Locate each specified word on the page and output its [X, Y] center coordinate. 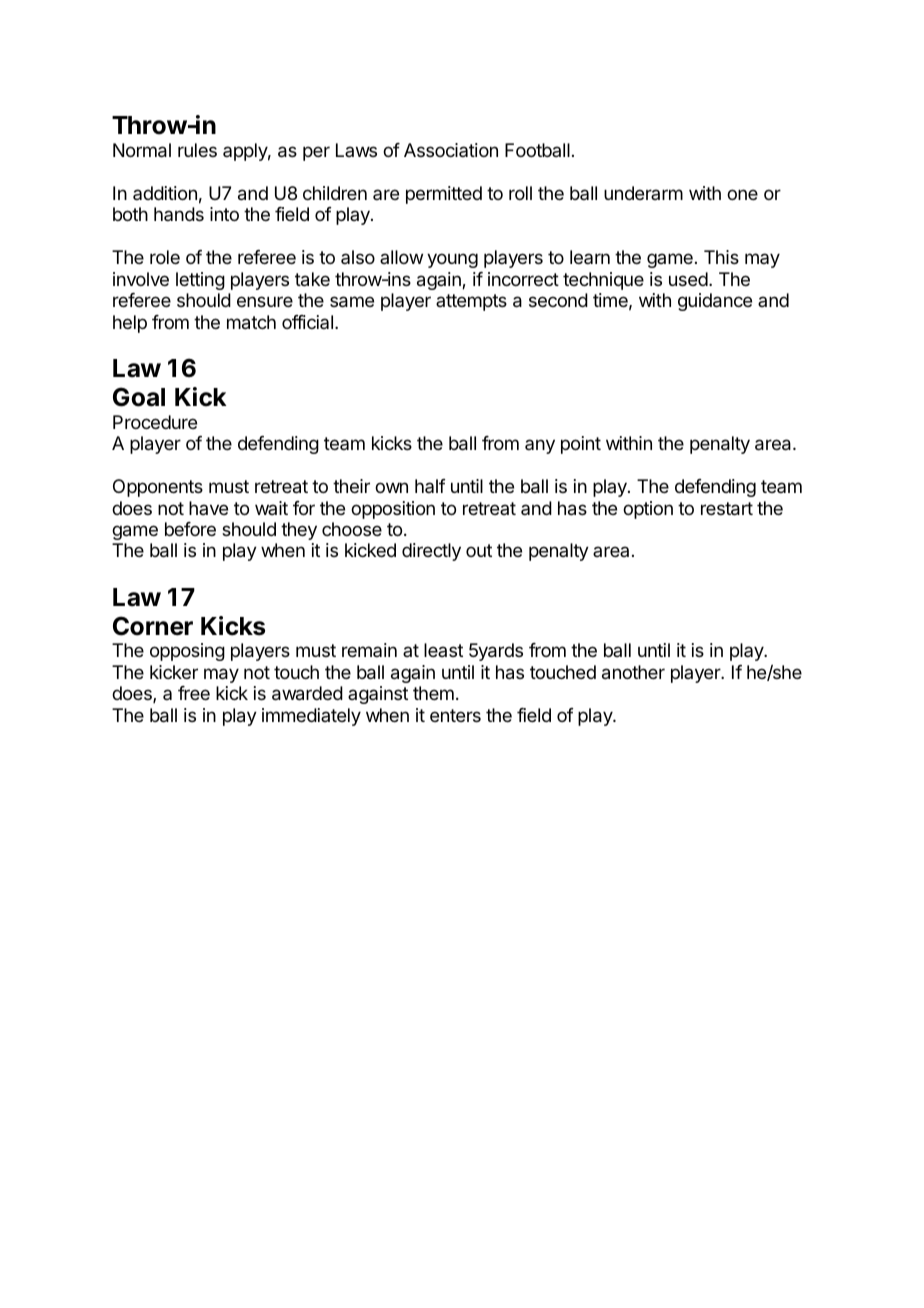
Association [451, 150]
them [433, 693]
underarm [643, 193]
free [194, 693]
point [581, 445]
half [430, 486]
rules [197, 150]
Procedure [155, 422]
